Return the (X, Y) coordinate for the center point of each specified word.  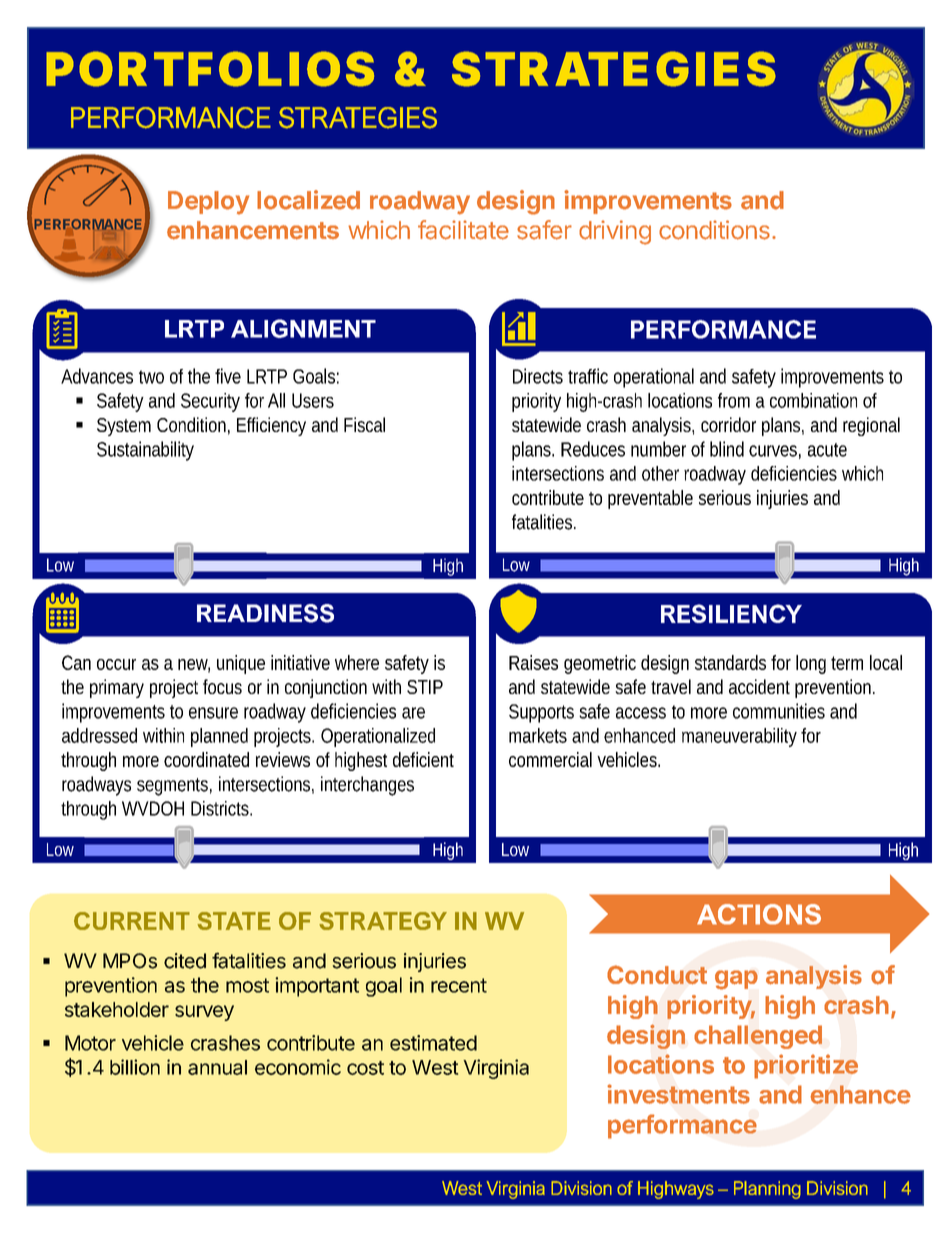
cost (365, 1068)
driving (615, 232)
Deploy (208, 203)
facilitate (463, 230)
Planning (767, 1190)
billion (135, 1067)
